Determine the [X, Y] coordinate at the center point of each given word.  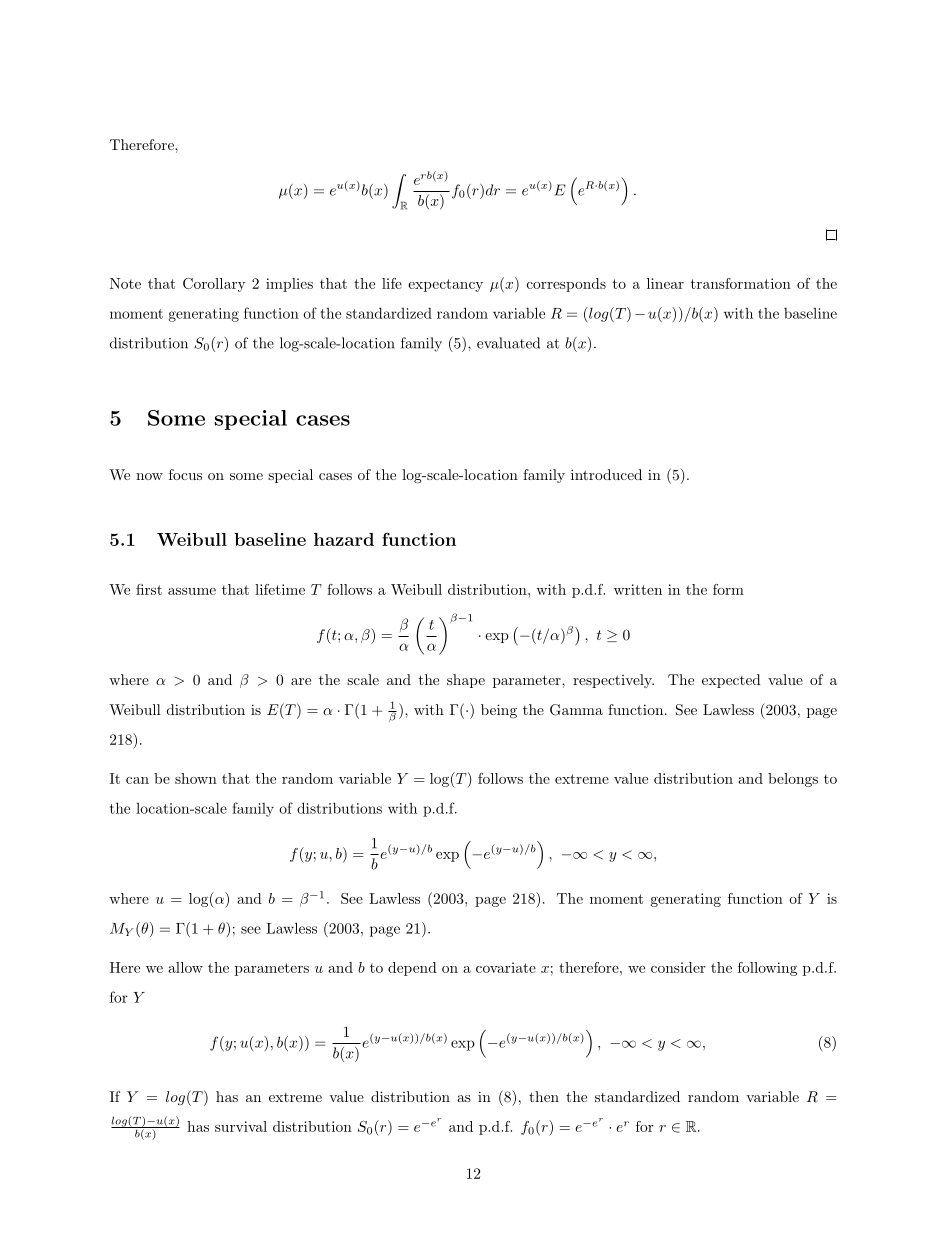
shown [196, 778]
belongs [793, 780]
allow [185, 967]
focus [185, 474]
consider [678, 967]
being [499, 711]
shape [466, 681]
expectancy [445, 285]
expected [731, 681]
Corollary [214, 285]
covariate [506, 967]
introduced [606, 474]
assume [192, 591]
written [638, 589]
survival [241, 1126]
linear [665, 283]
